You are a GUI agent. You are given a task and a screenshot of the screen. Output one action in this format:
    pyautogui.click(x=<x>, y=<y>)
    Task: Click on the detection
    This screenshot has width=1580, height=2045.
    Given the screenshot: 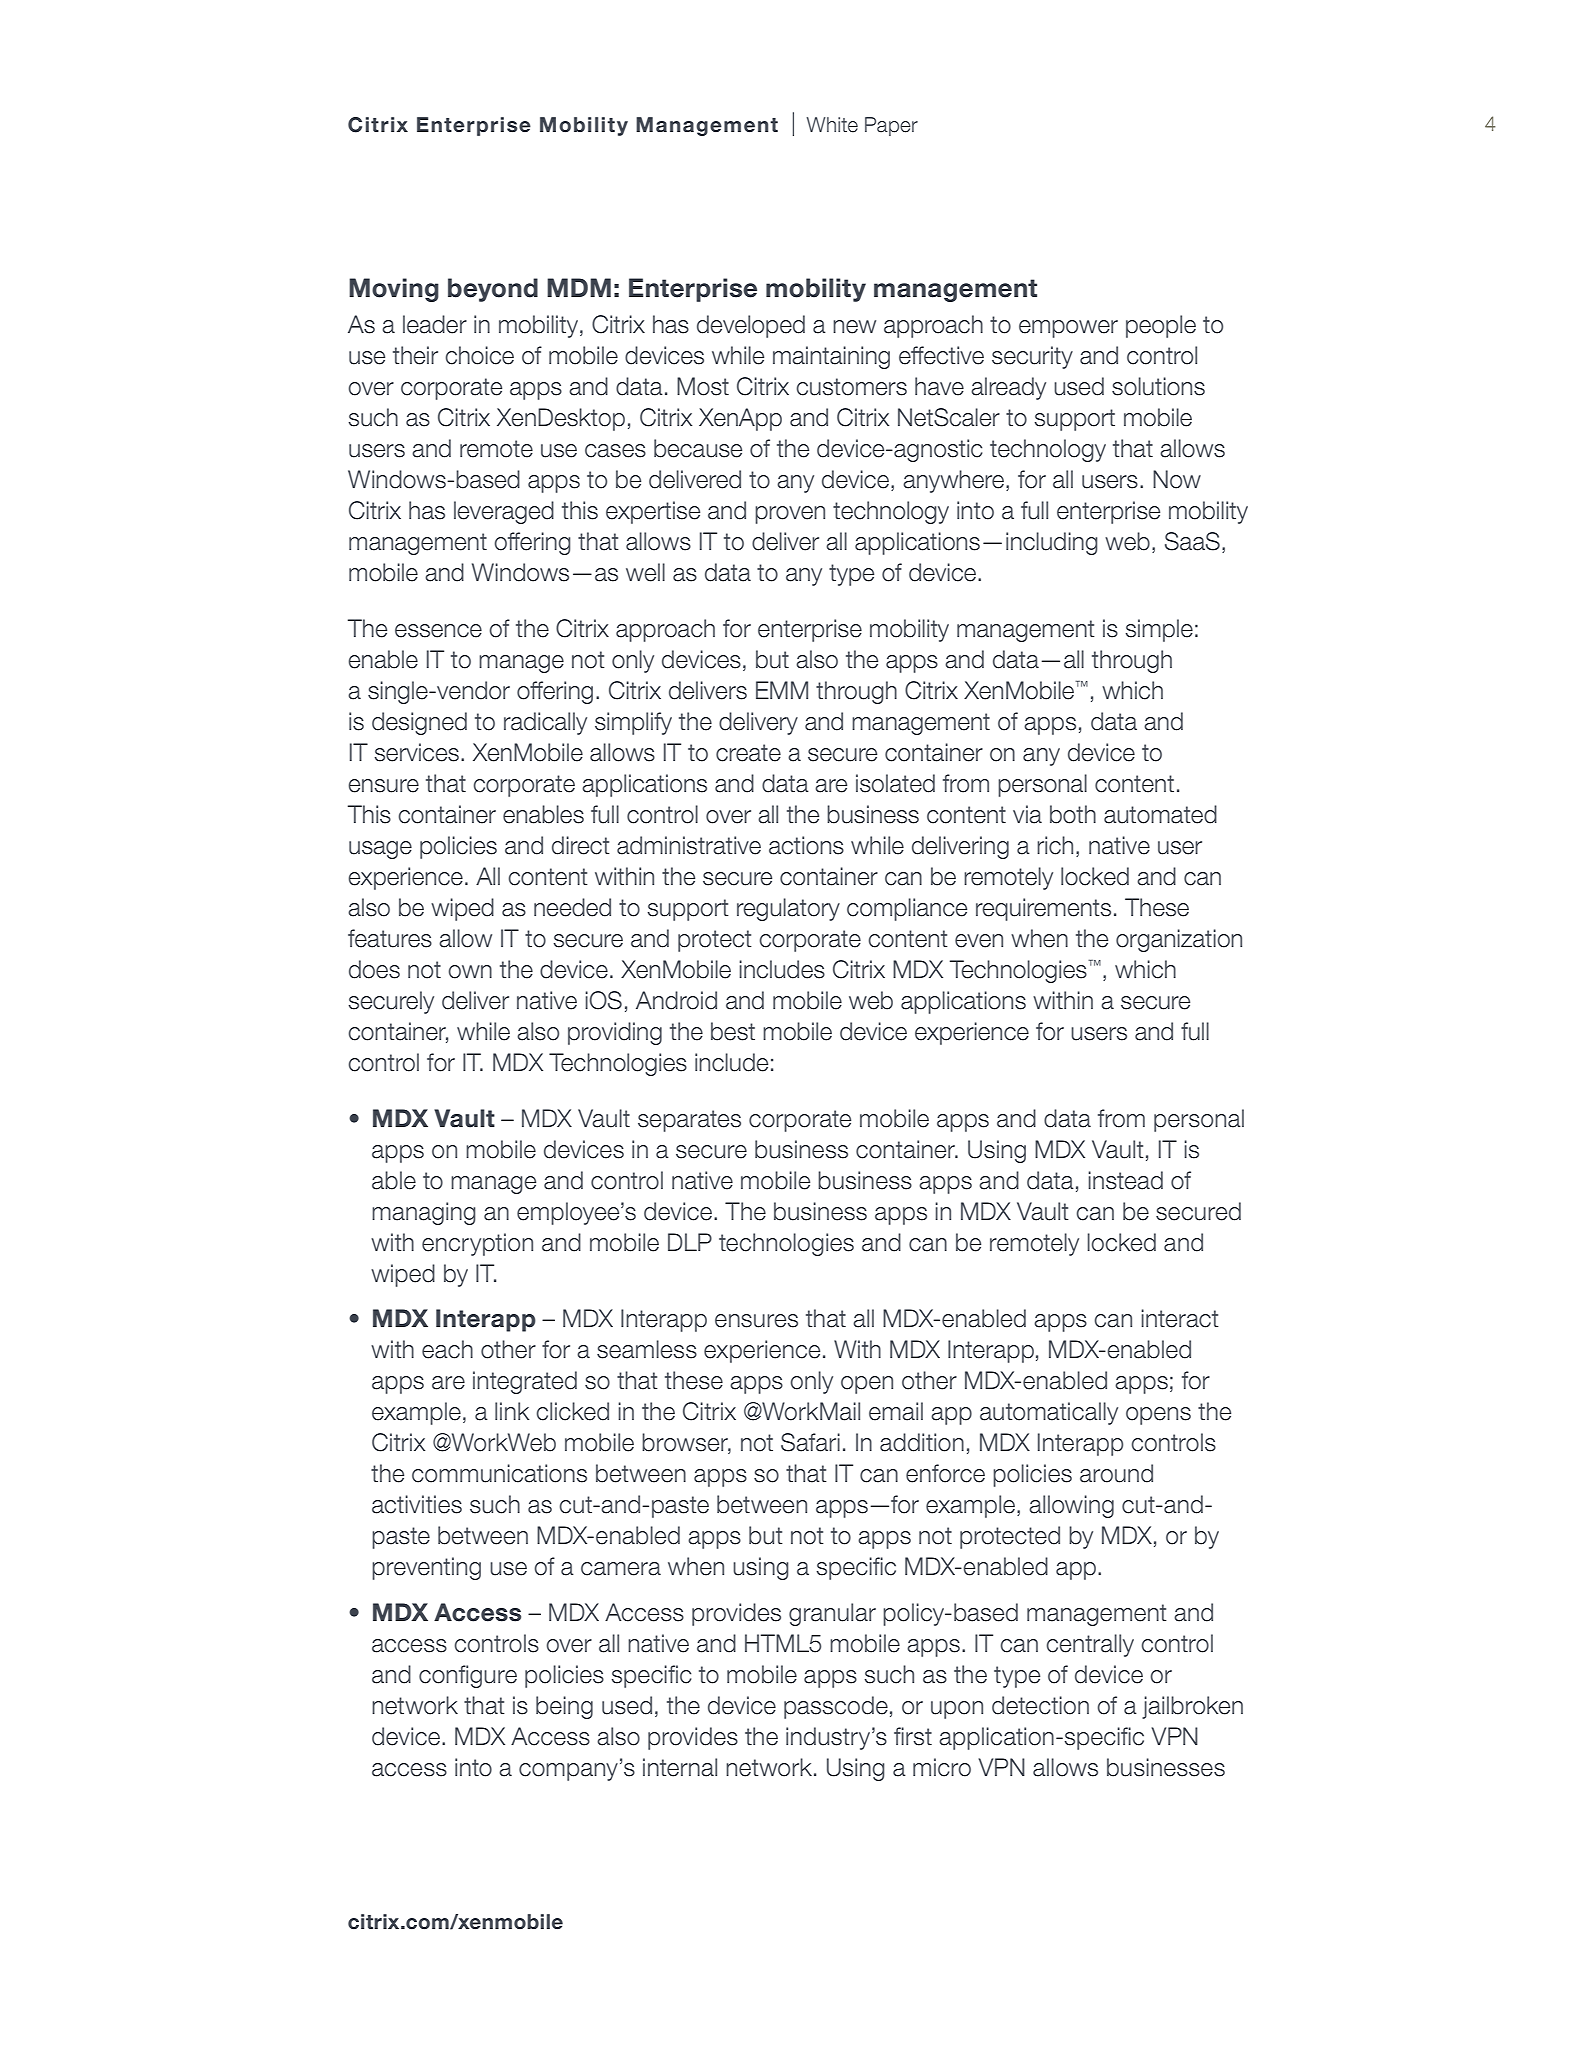 What is the action you would take?
    pyautogui.click(x=1040, y=1705)
